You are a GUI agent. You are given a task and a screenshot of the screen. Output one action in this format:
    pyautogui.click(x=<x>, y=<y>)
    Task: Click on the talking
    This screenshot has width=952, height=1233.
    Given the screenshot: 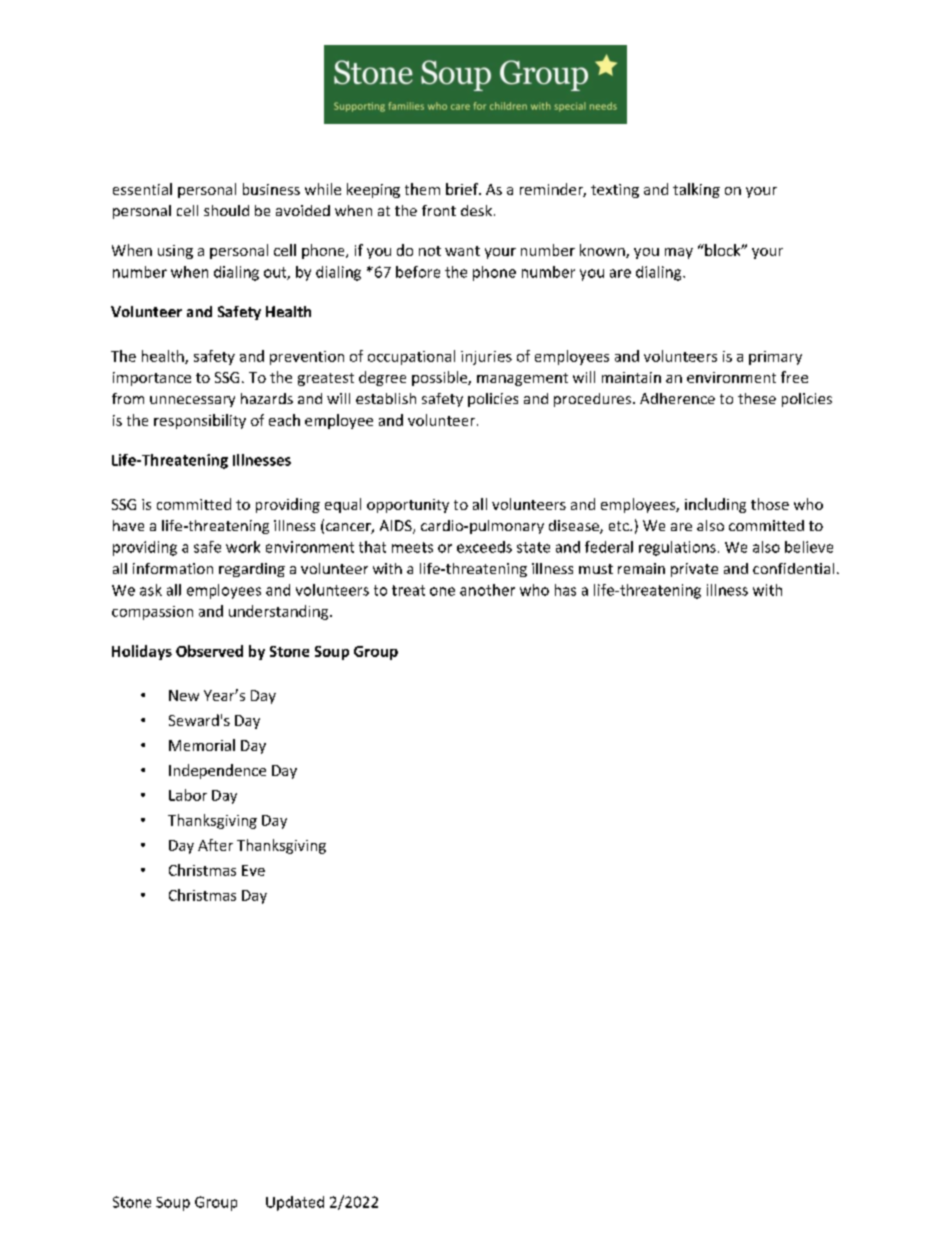 What is the action you would take?
    pyautogui.click(x=696, y=190)
